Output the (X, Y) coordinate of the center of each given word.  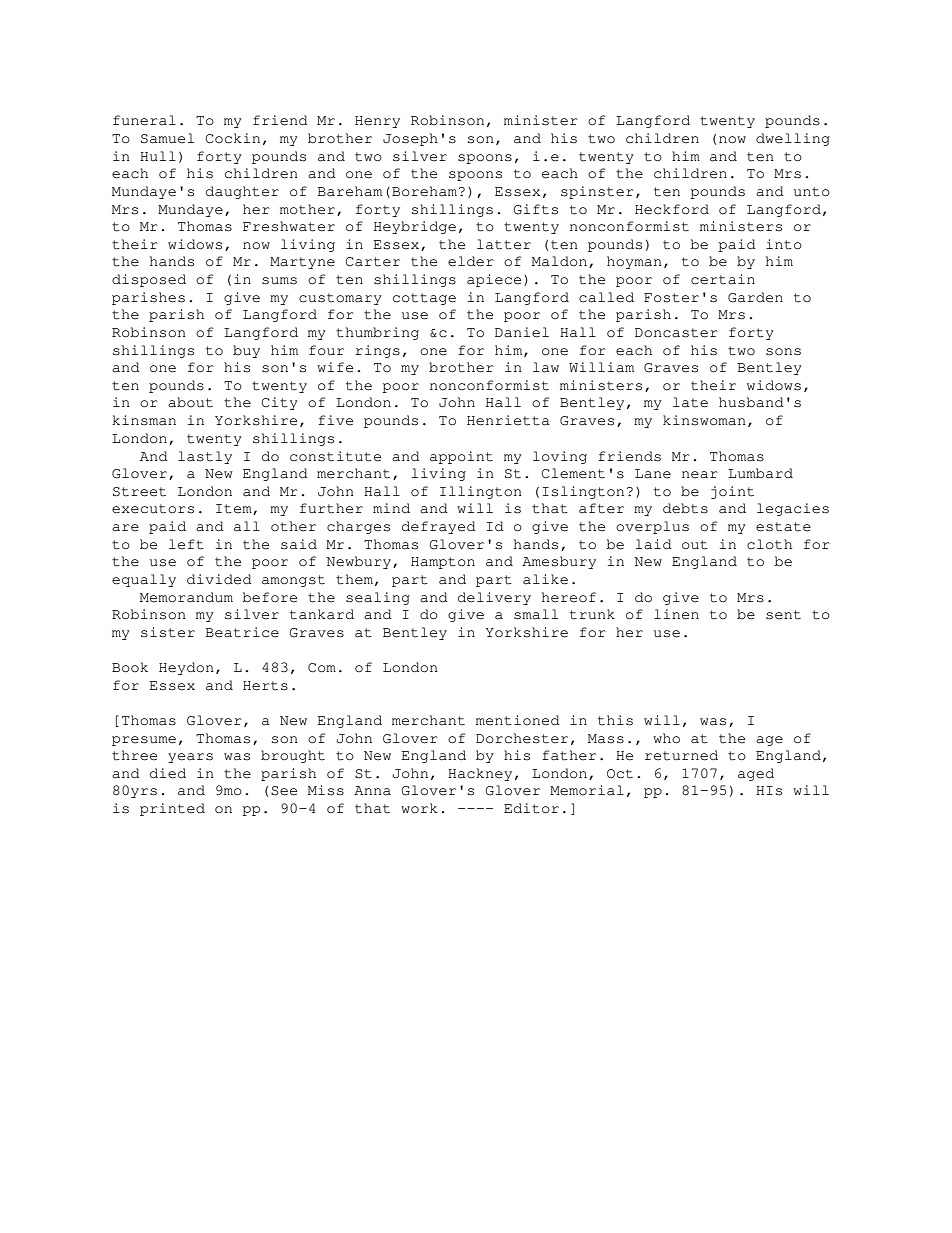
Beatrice (242, 632)
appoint (461, 457)
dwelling (793, 139)
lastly (205, 457)
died (168, 773)
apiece (494, 280)
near (700, 475)
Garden (755, 297)
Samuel (167, 138)
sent (783, 615)
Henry (377, 122)
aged (756, 774)
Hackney (480, 774)
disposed (149, 280)
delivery (494, 598)
